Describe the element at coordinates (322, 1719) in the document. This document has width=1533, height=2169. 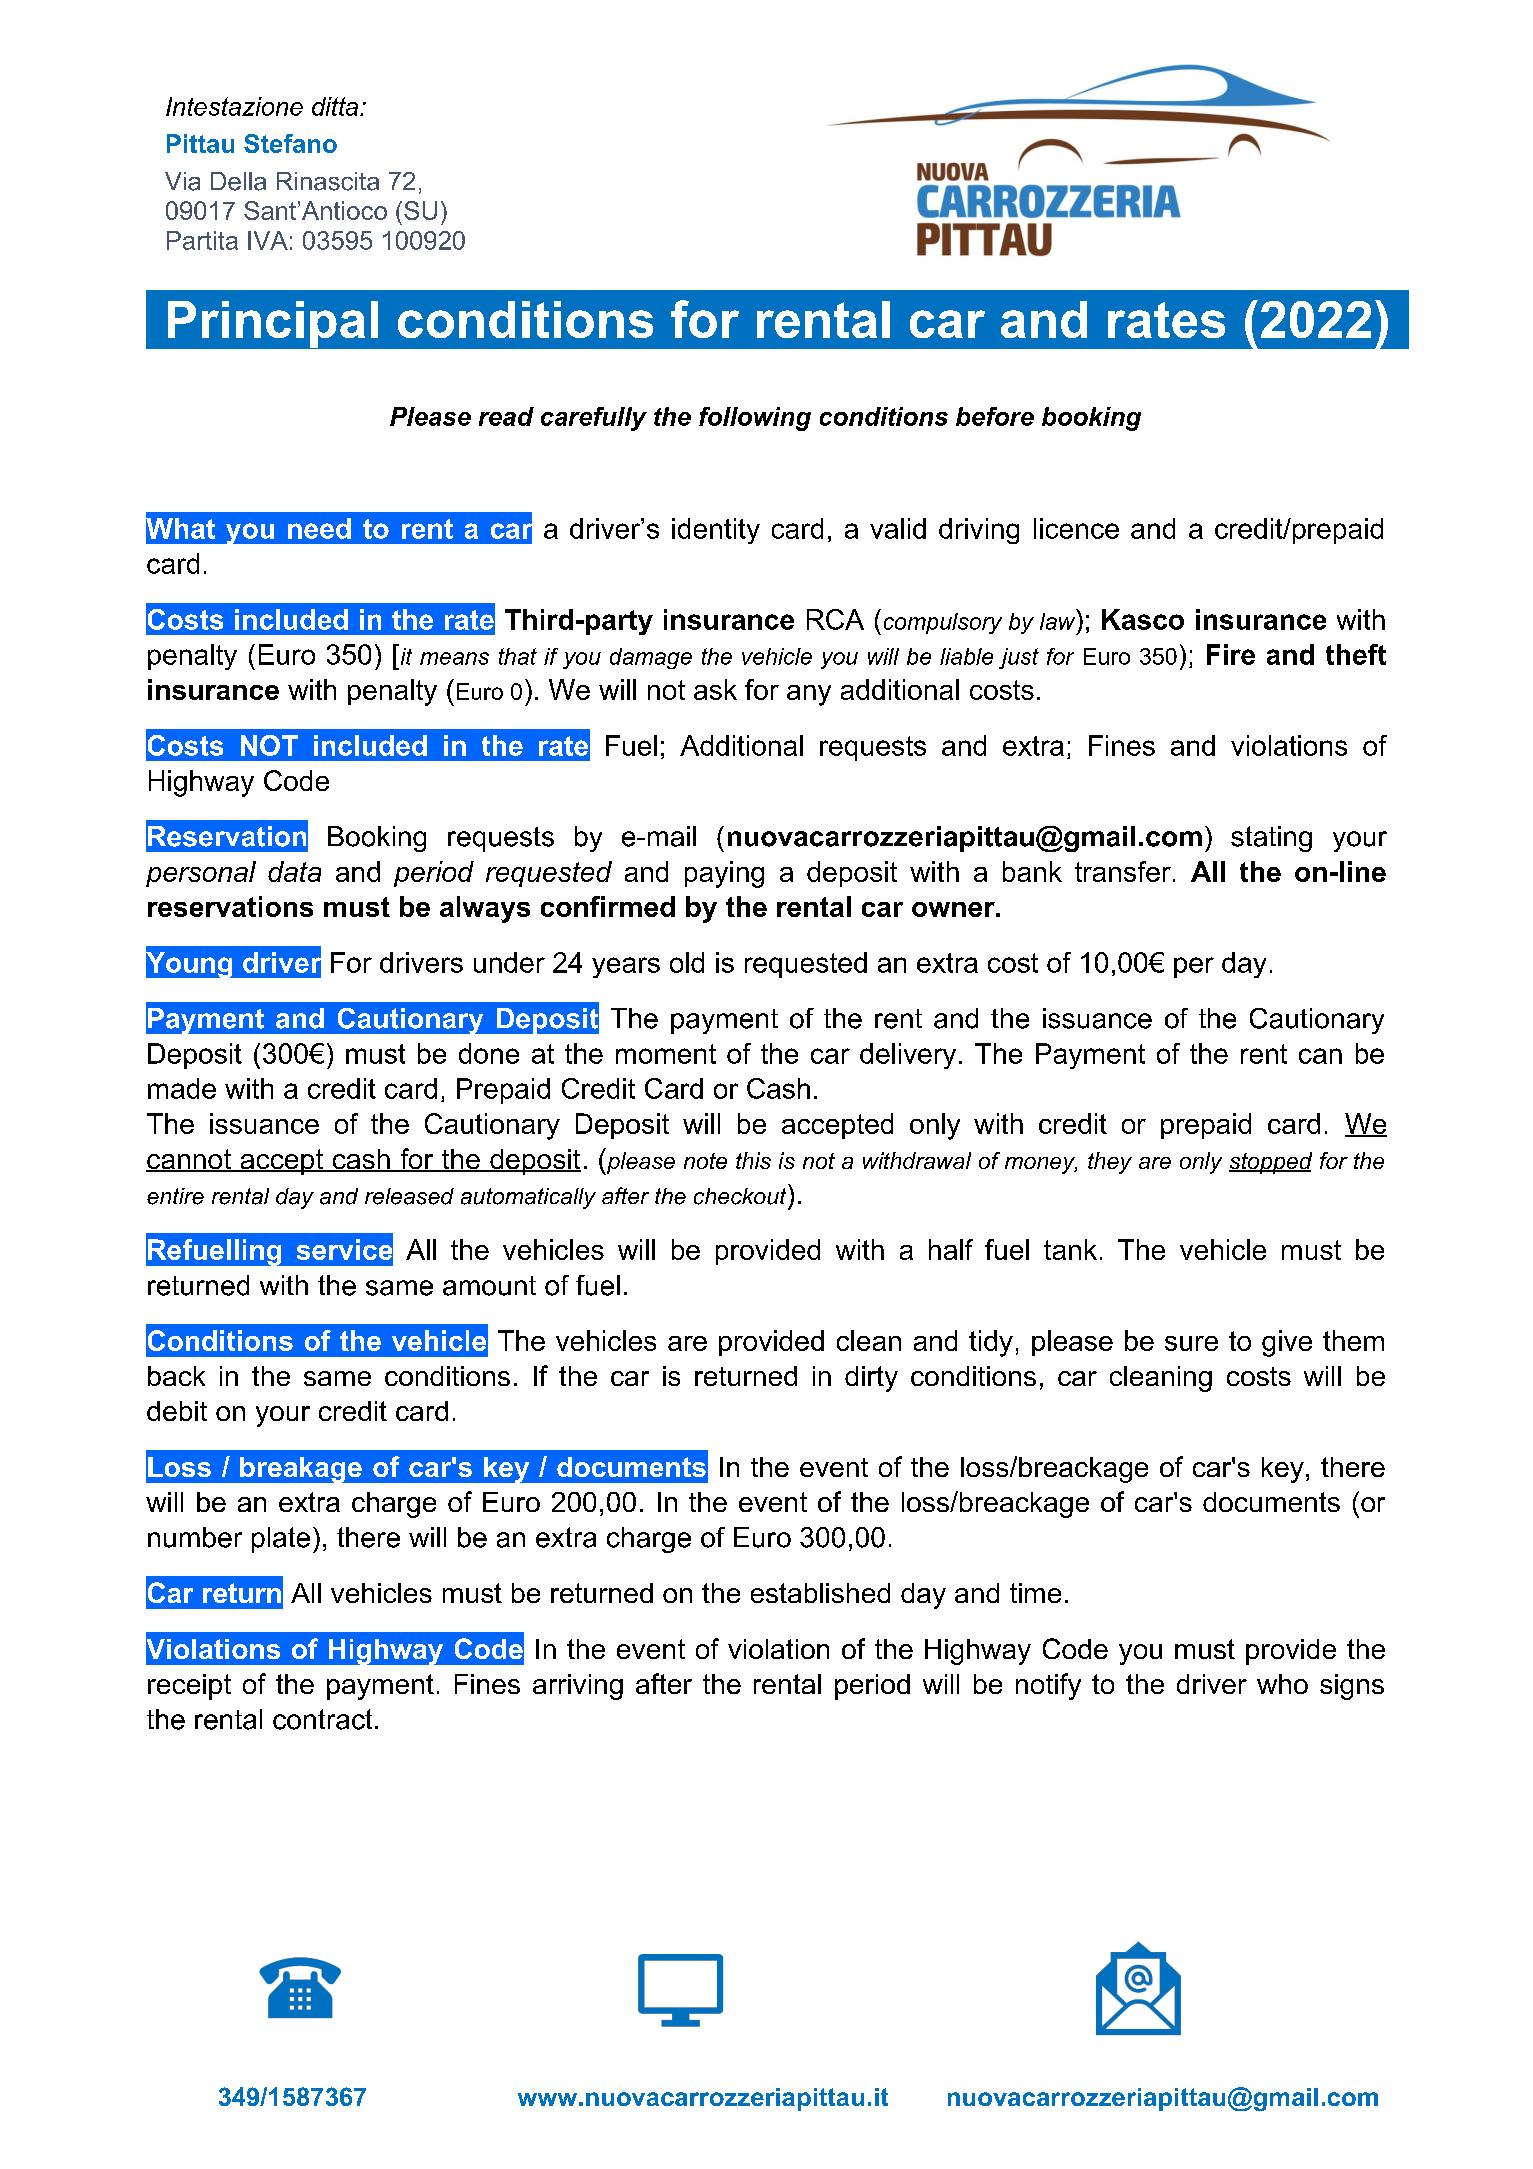
I see `contract` at that location.
